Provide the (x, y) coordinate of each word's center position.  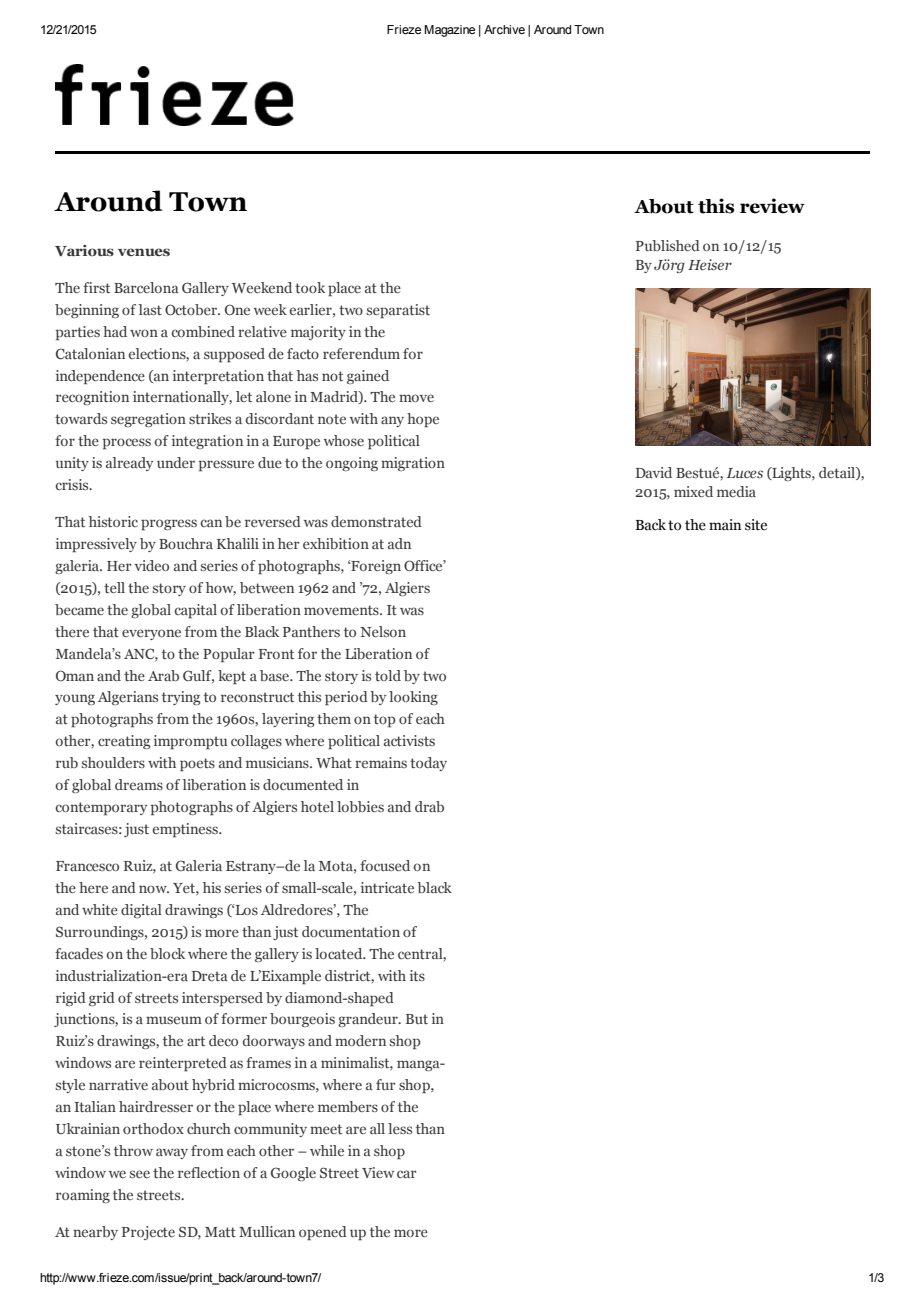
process (127, 443)
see (140, 1174)
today (428, 764)
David (654, 472)
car (407, 1174)
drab (429, 806)
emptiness (186, 830)
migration (413, 464)
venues (144, 252)
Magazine (449, 31)
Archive (504, 29)
